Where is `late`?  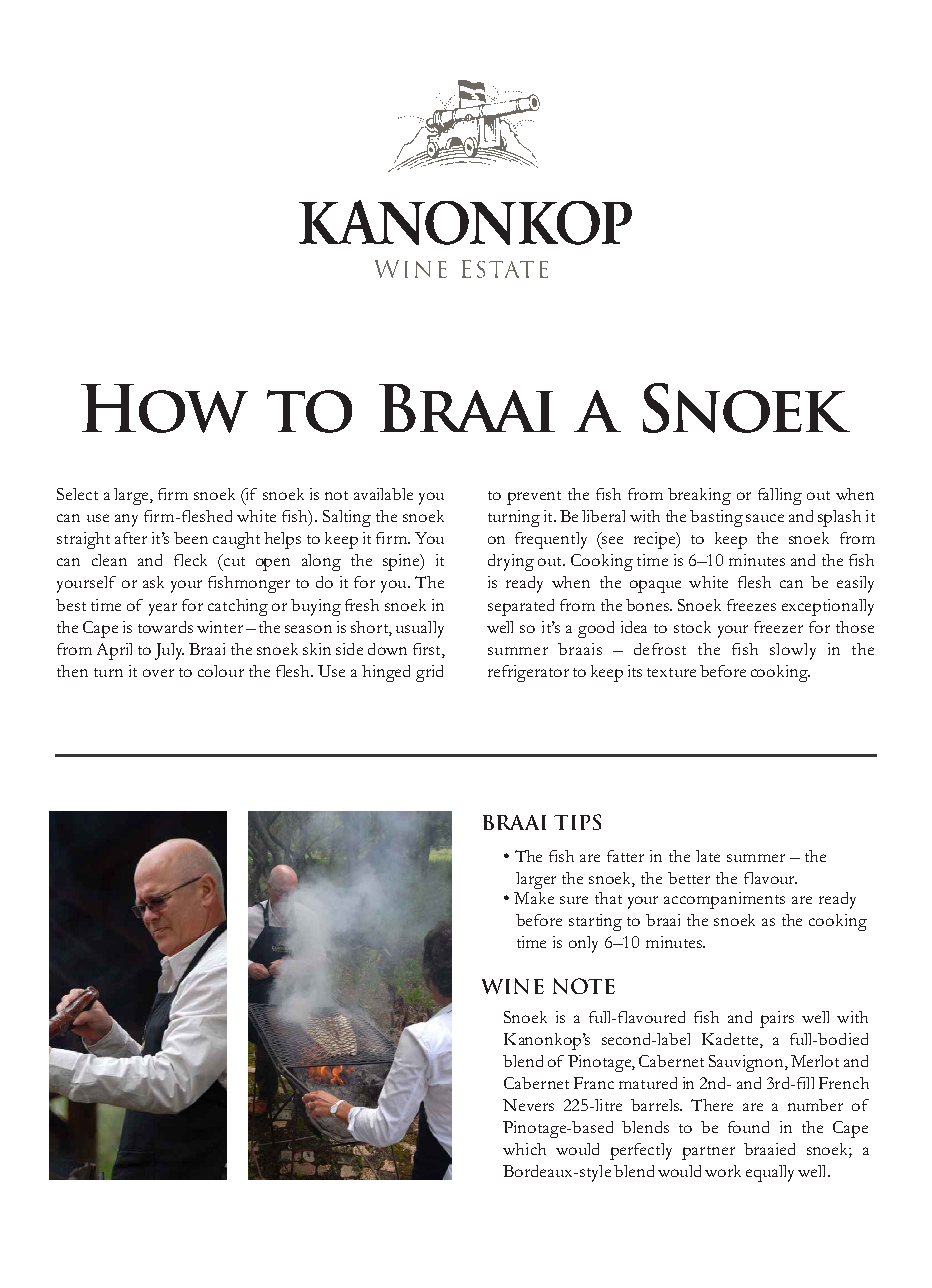 late is located at coordinates (708, 856).
